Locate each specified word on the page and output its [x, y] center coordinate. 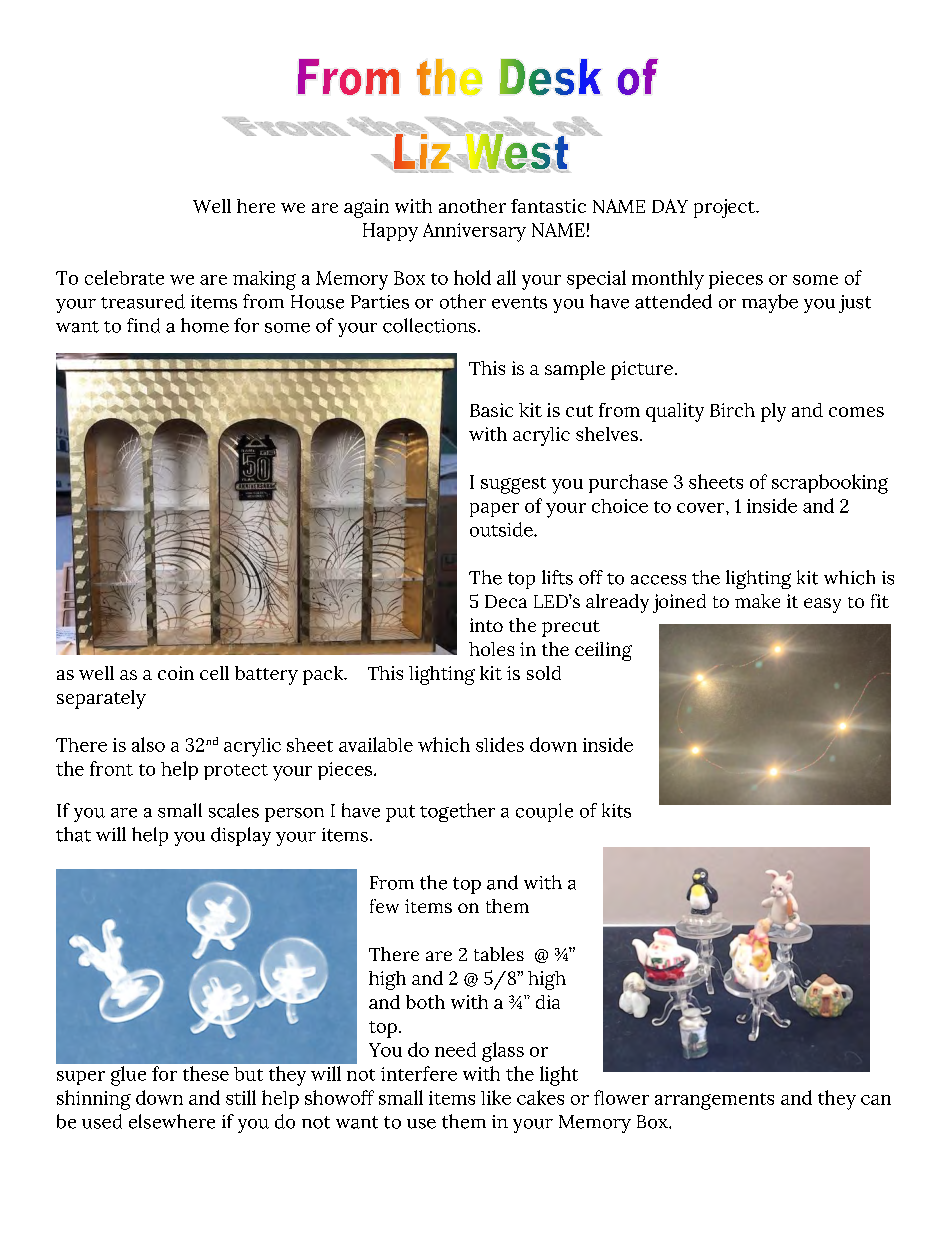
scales [234, 810]
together [457, 812]
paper [494, 510]
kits [616, 810]
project [725, 208]
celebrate [124, 277]
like [496, 1097]
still [241, 1097]
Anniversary [474, 232]
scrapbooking [830, 484]
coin [176, 673]
